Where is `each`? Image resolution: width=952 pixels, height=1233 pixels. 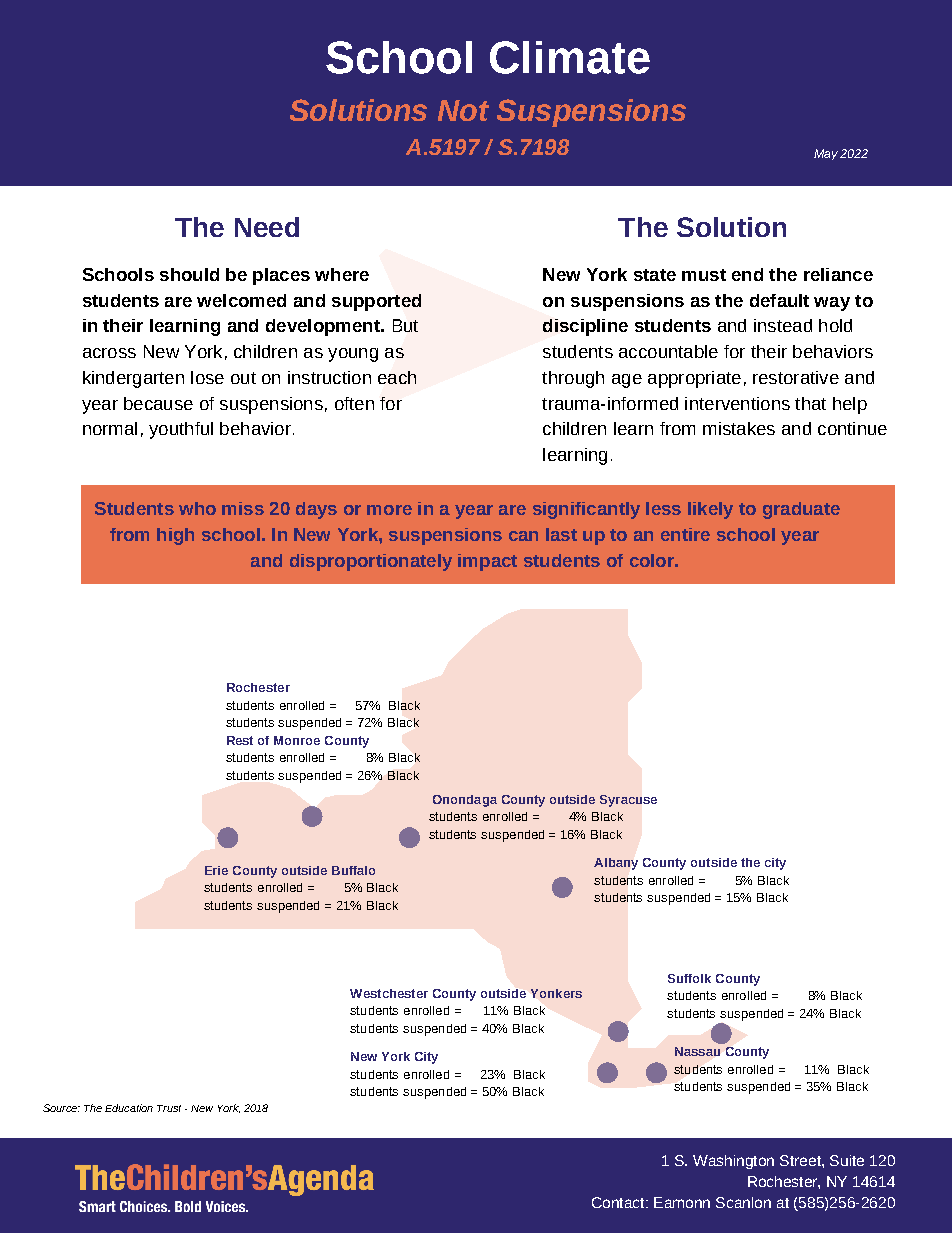 each is located at coordinates (397, 377).
